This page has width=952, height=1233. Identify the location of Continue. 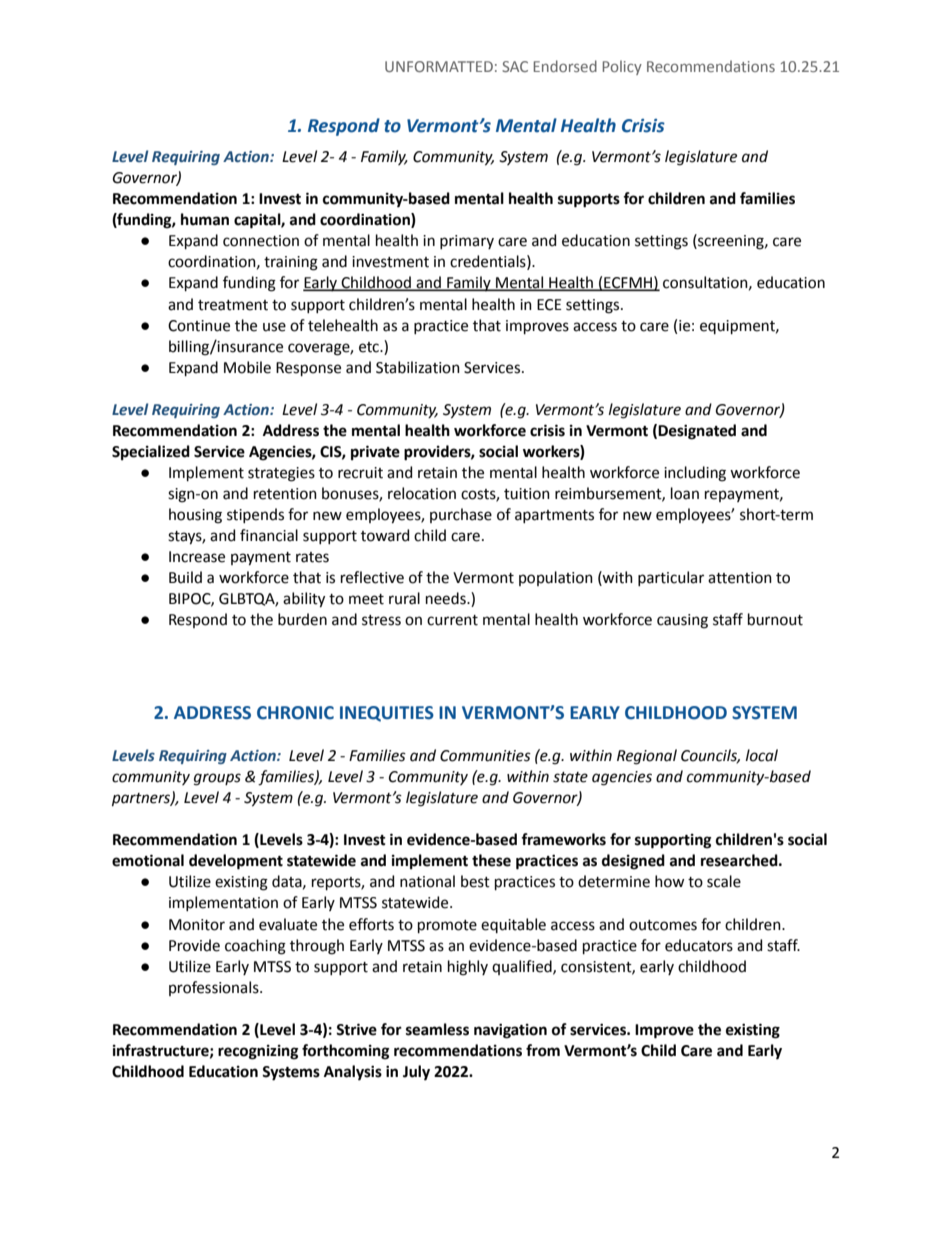
(199, 326).
